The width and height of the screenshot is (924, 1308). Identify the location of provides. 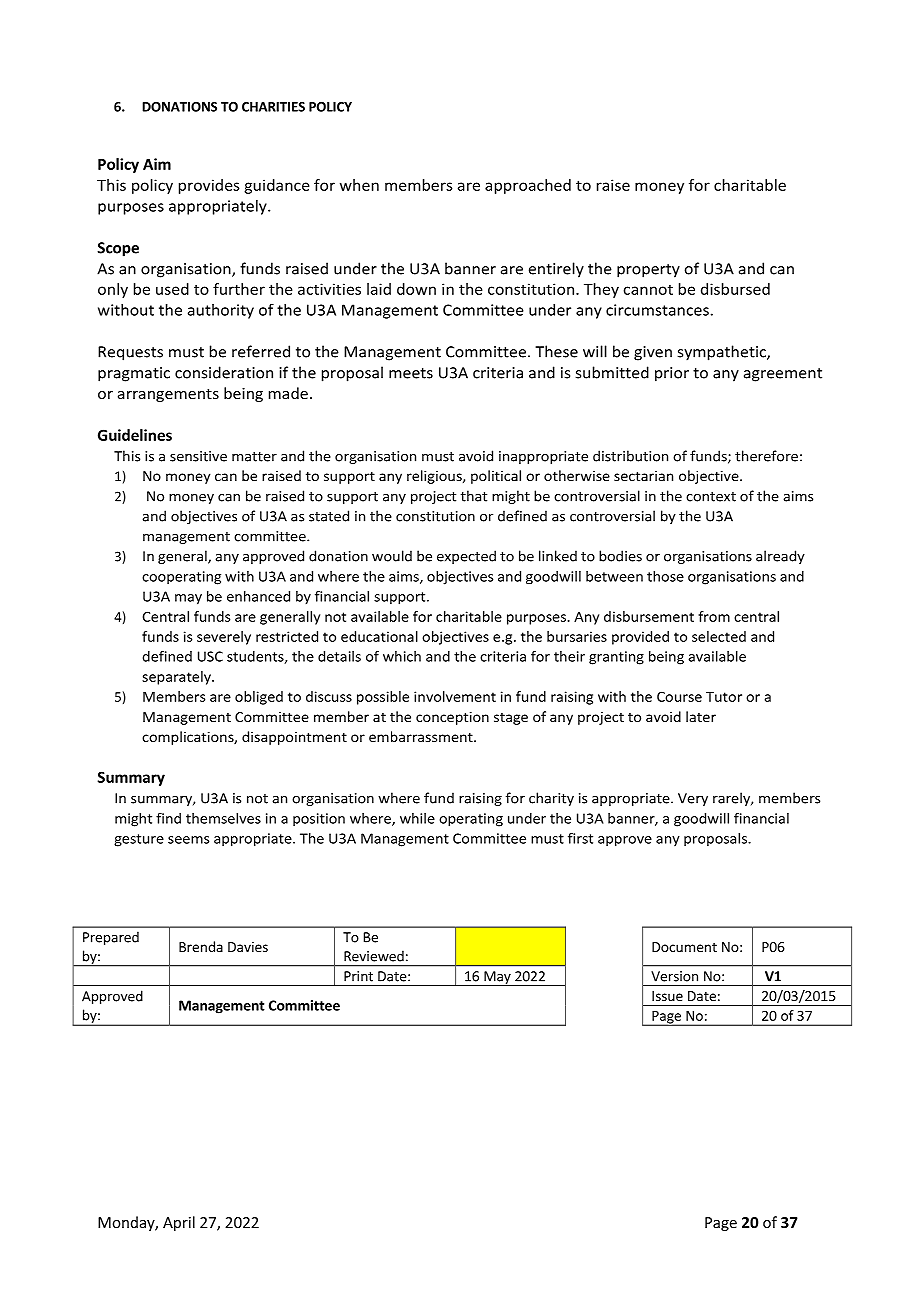
(209, 186).
